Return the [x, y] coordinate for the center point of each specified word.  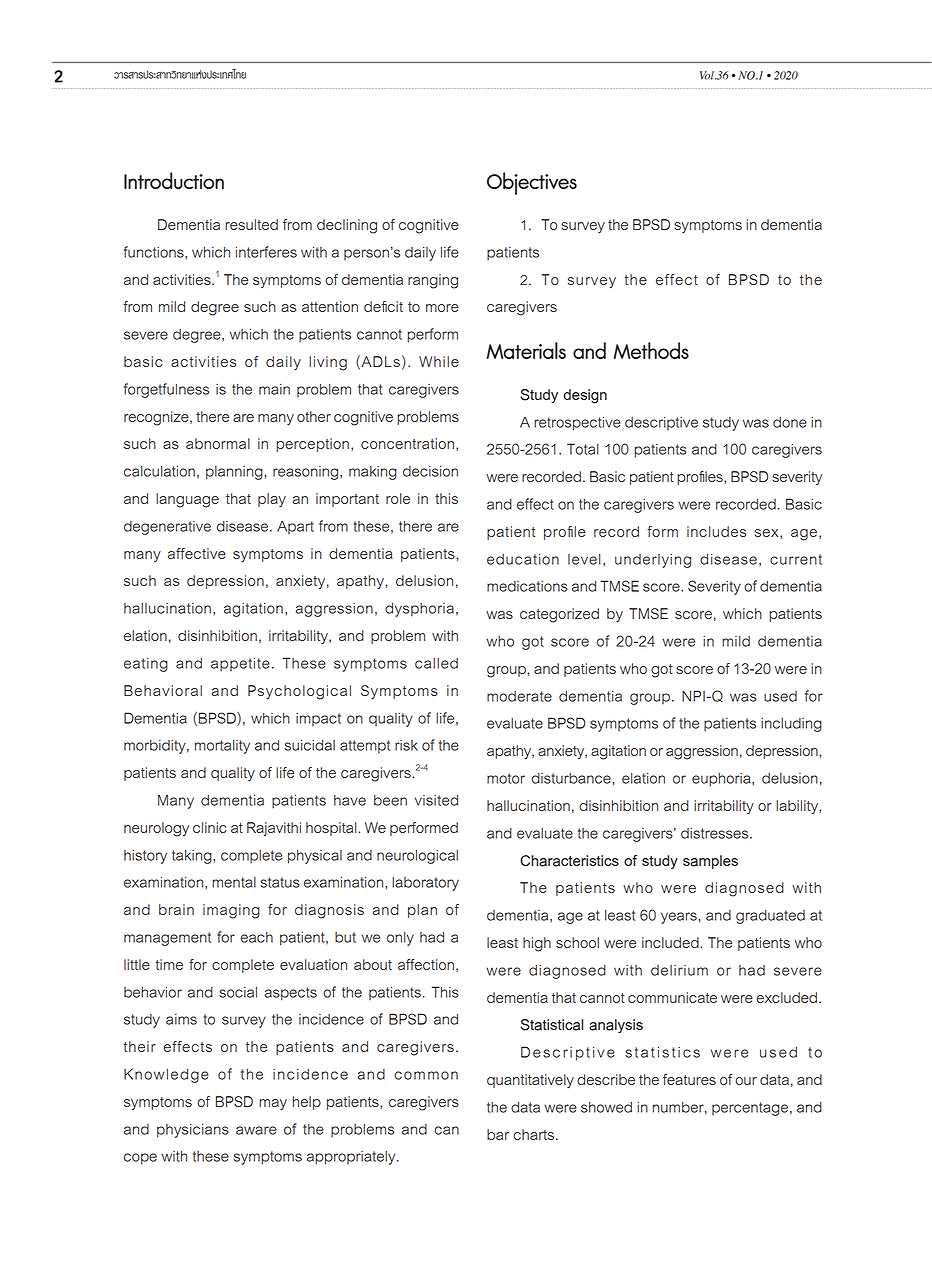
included [671, 942]
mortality [222, 747]
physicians [193, 1131]
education [523, 559]
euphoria [722, 780]
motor [506, 778]
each [256, 937]
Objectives [532, 183]
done [790, 422]
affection [426, 964]
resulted [251, 224]
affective [197, 553]
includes [716, 531]
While [439, 361]
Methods [651, 350]
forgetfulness [166, 390]
